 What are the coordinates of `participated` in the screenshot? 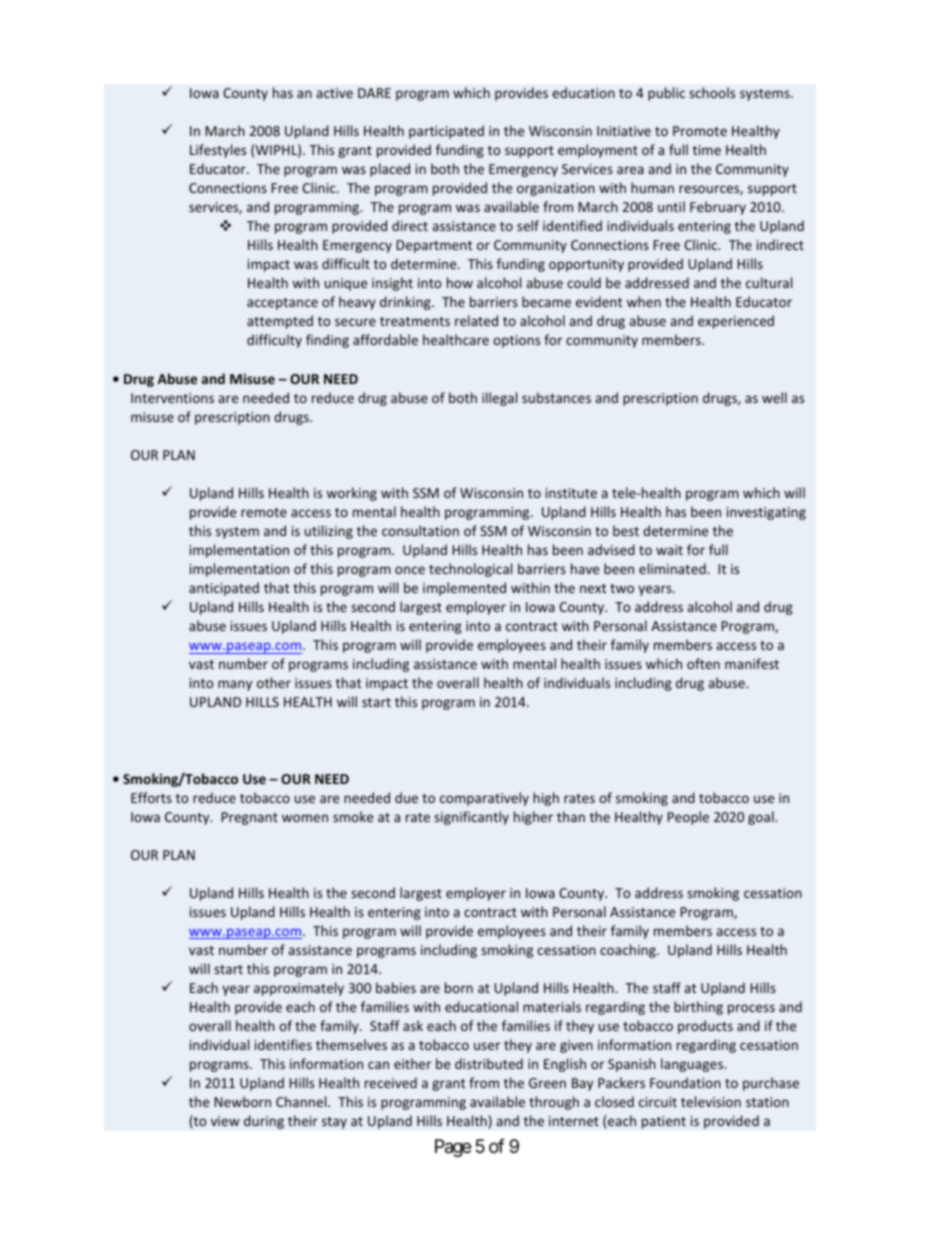 It's located at (446, 132).
